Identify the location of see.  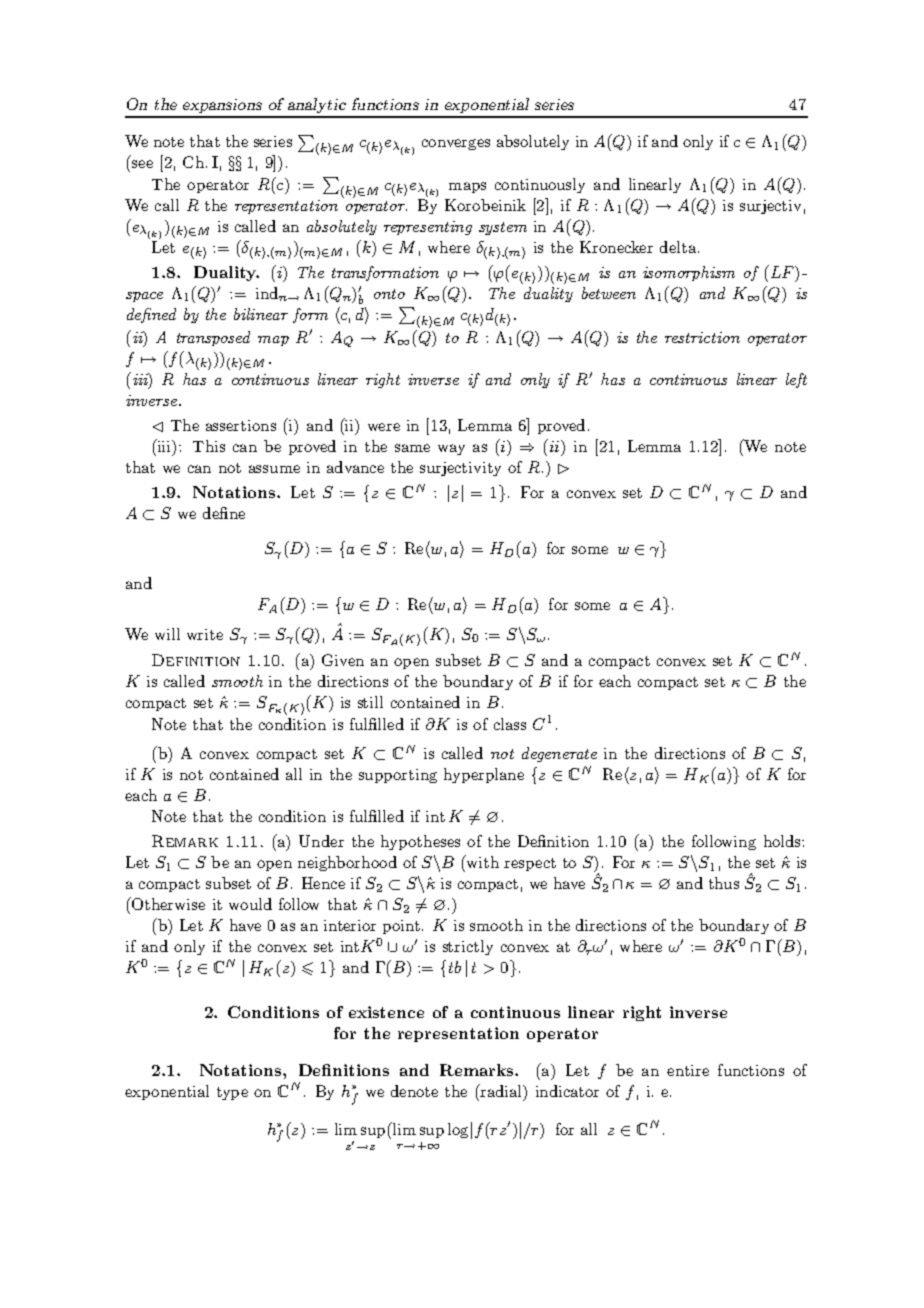
(142, 164).
